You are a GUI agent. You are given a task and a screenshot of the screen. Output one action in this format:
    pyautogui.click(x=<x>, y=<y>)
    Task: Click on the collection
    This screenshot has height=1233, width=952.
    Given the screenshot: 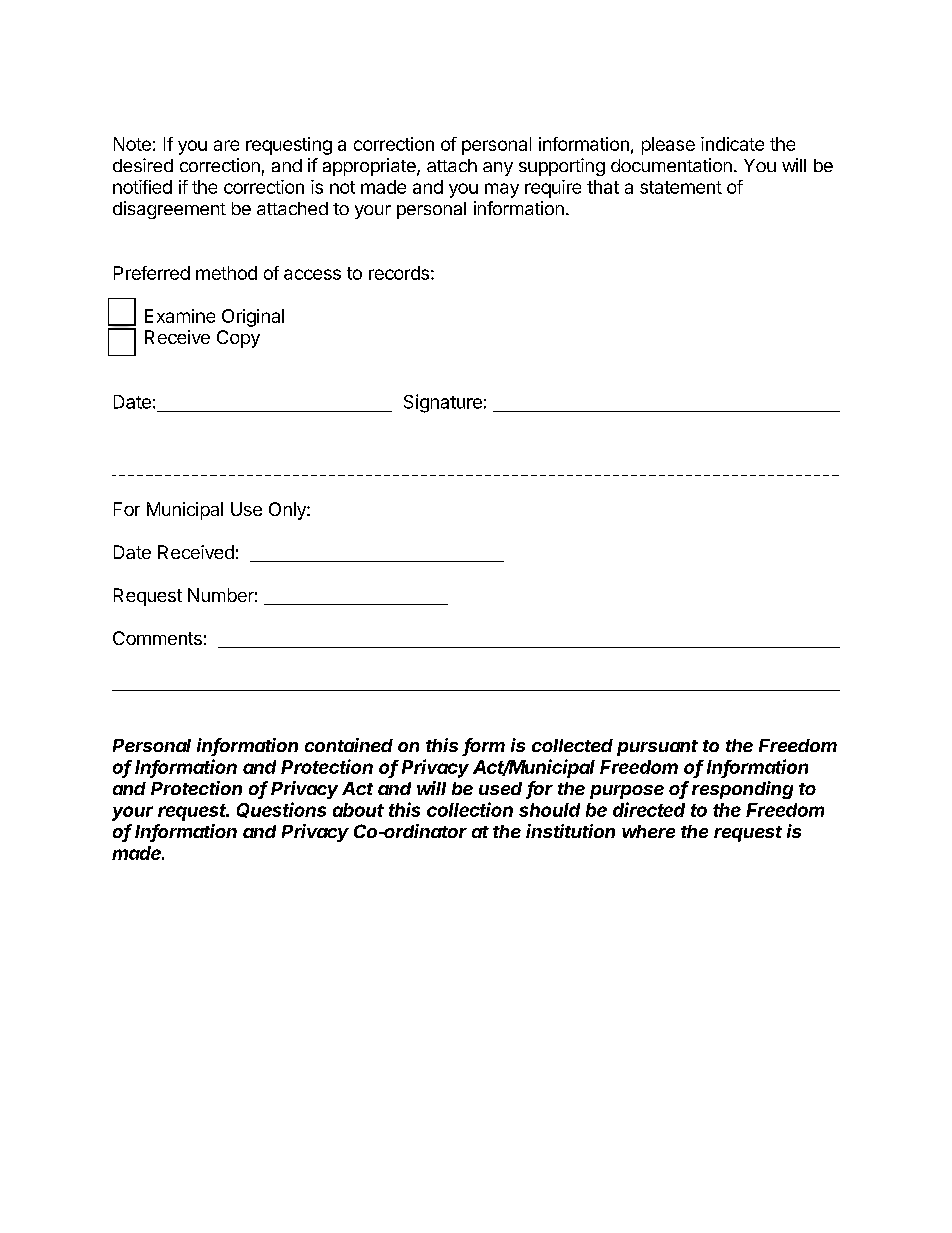 What is the action you would take?
    pyautogui.click(x=470, y=809)
